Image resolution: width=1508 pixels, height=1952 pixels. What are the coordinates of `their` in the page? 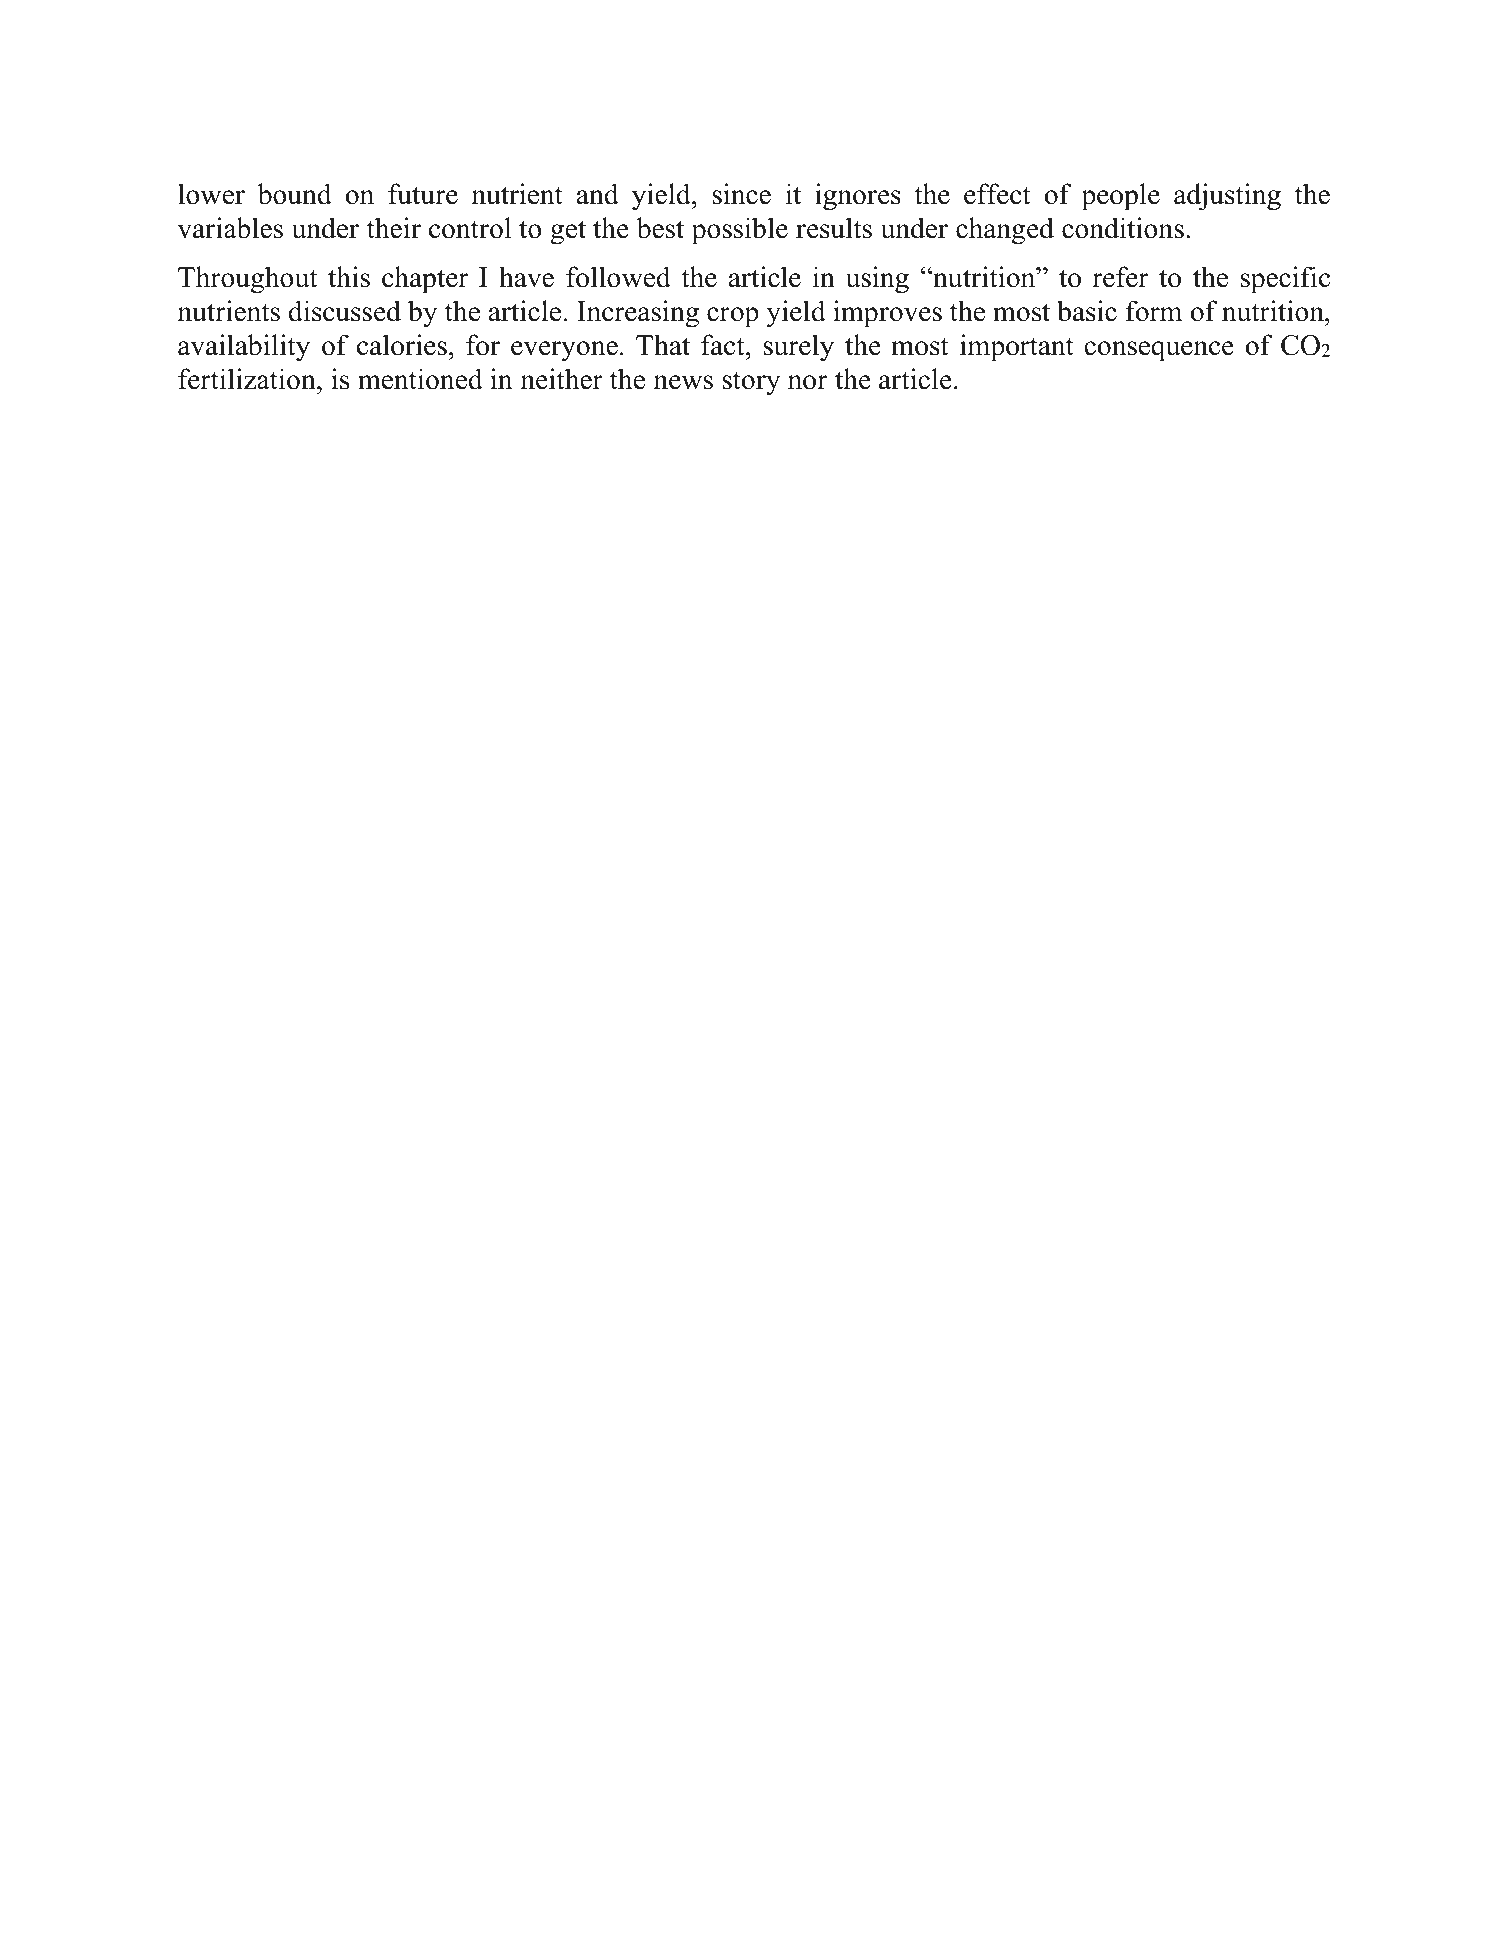 It's located at (394, 228).
